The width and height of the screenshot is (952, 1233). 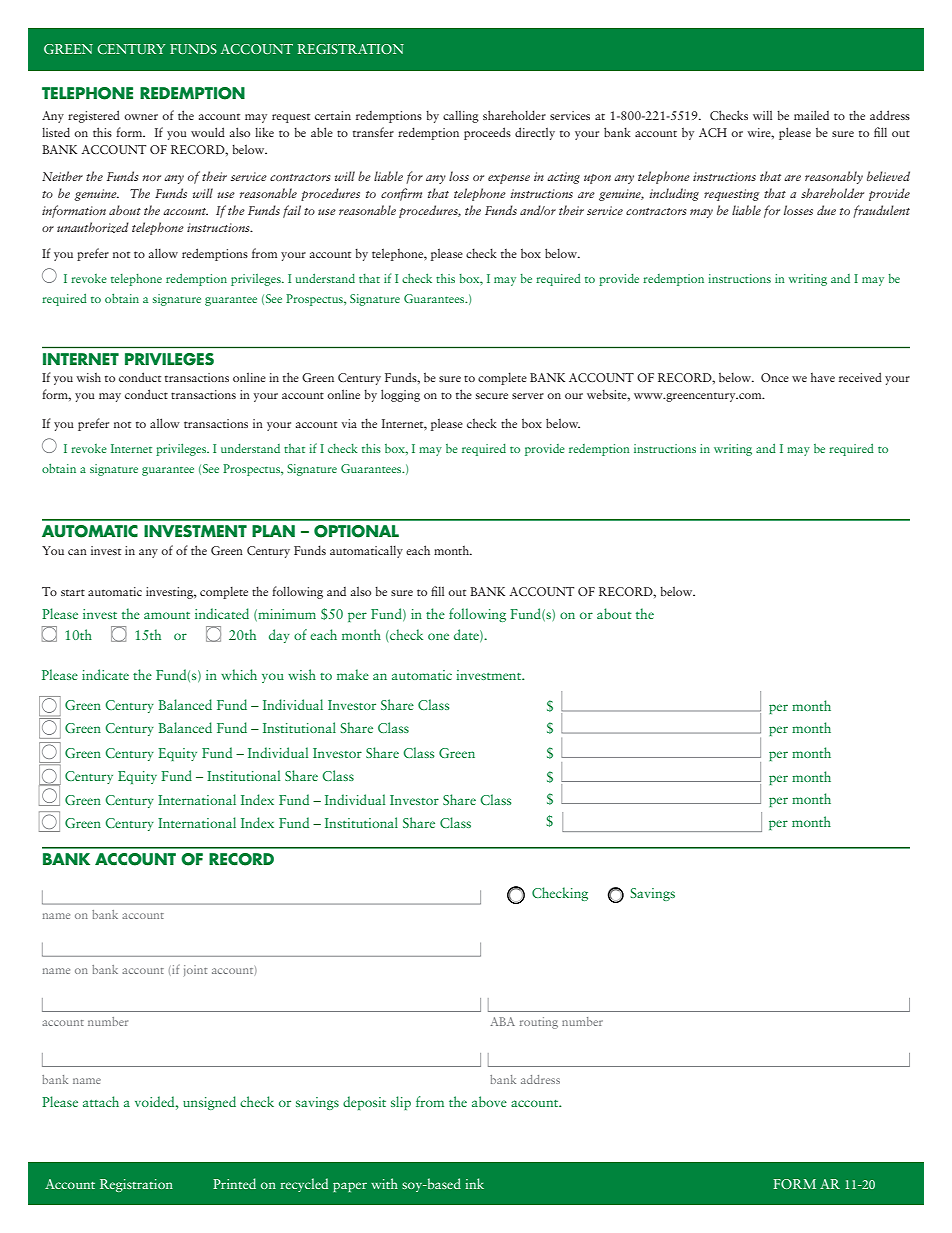 I want to click on which, so click(x=239, y=674).
